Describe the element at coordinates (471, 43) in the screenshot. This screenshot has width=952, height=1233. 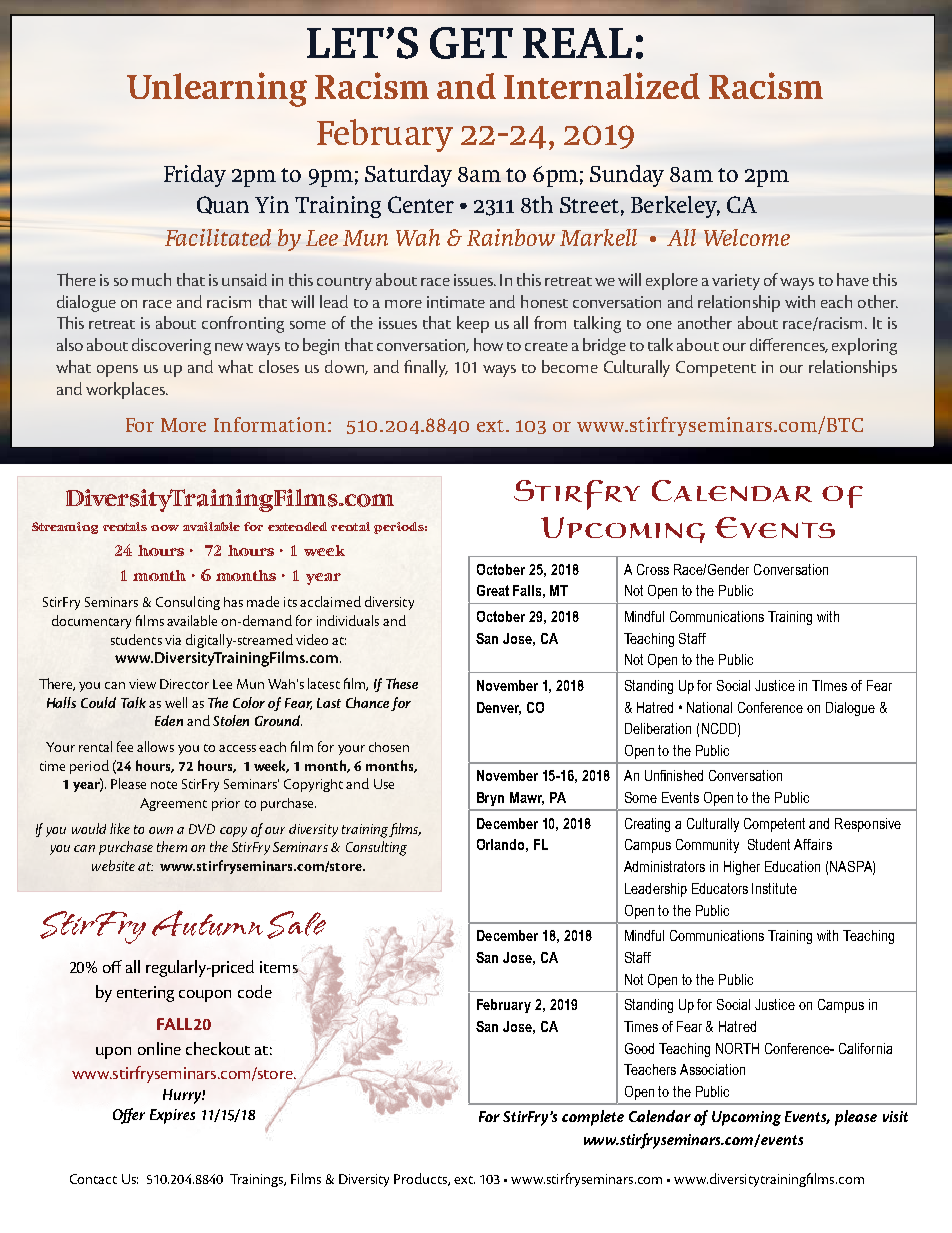
I see `GET` at that location.
